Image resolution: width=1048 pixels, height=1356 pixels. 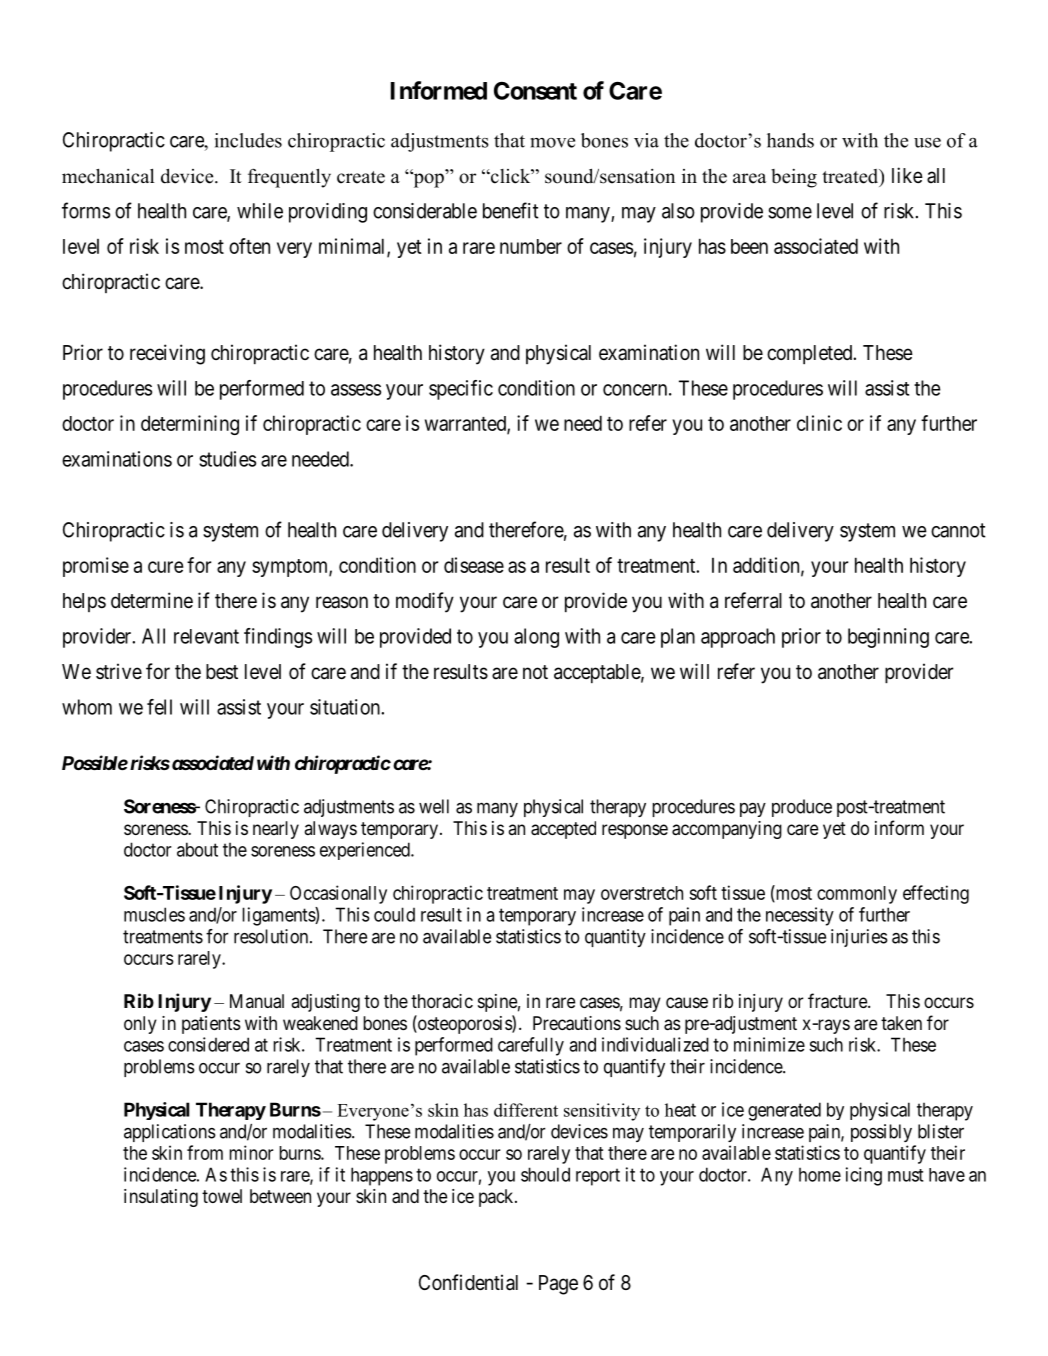 What do you see at coordinates (552, 143) in the image?
I see `move` at bounding box center [552, 143].
